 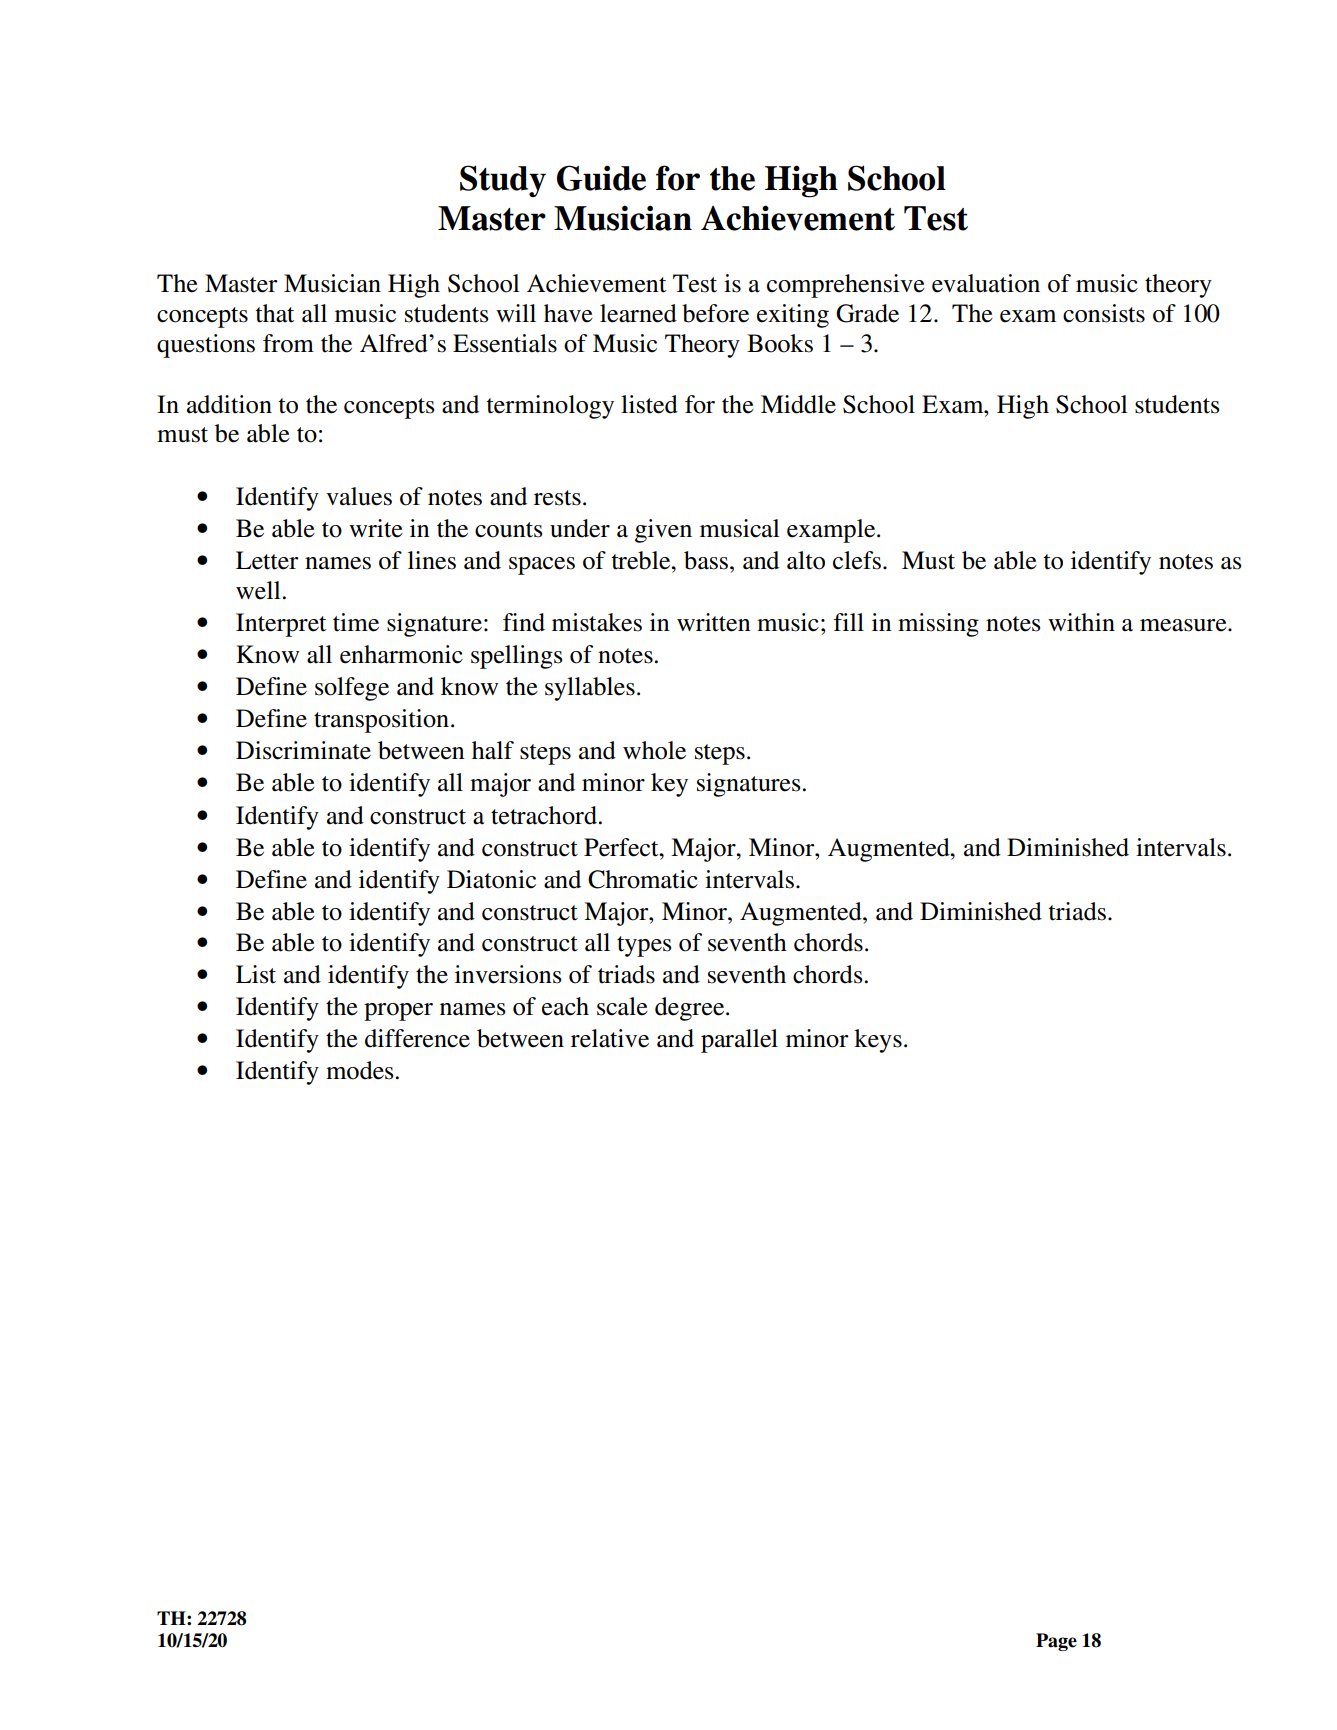 I want to click on Letter, so click(x=267, y=560).
